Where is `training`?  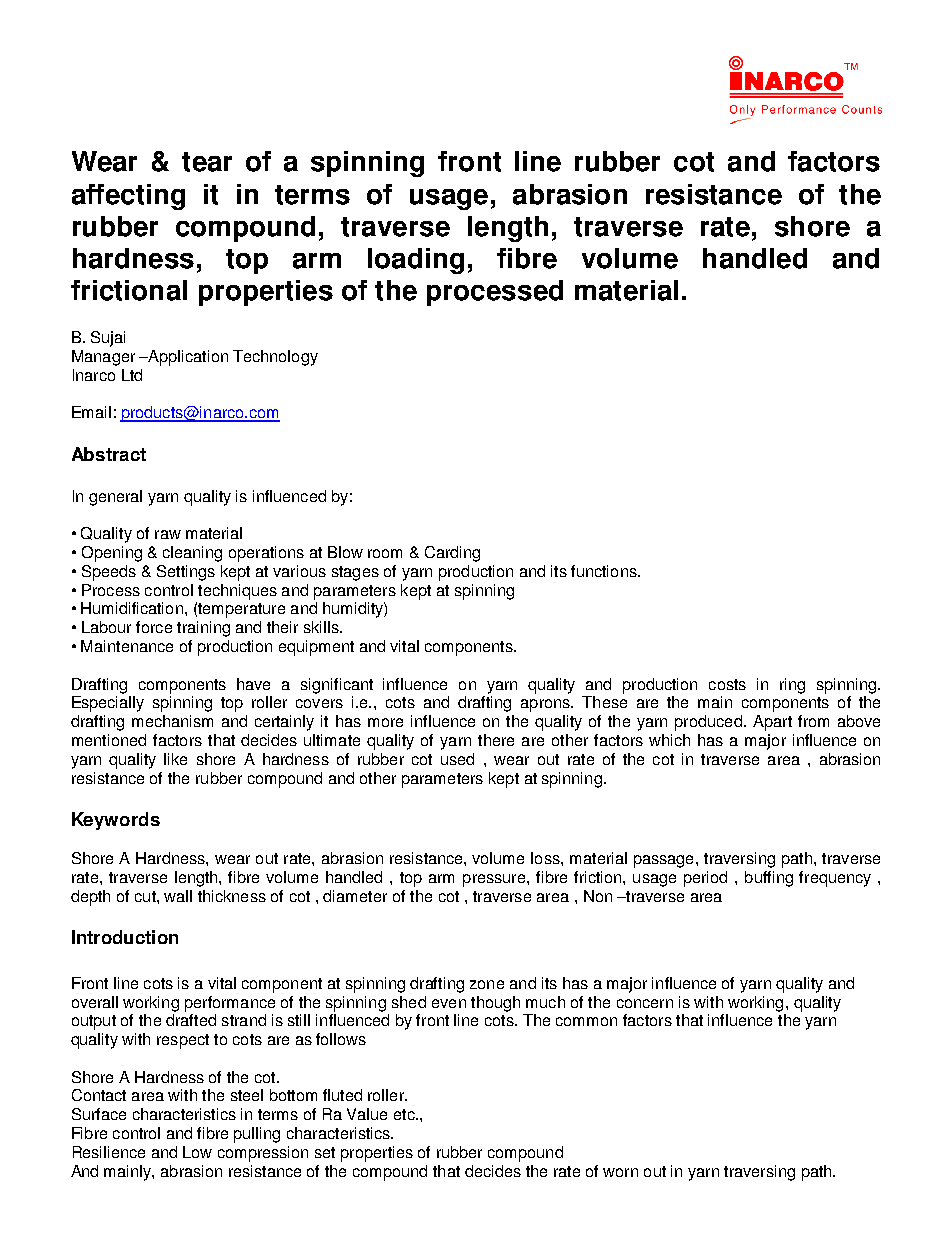 training is located at coordinates (203, 629).
